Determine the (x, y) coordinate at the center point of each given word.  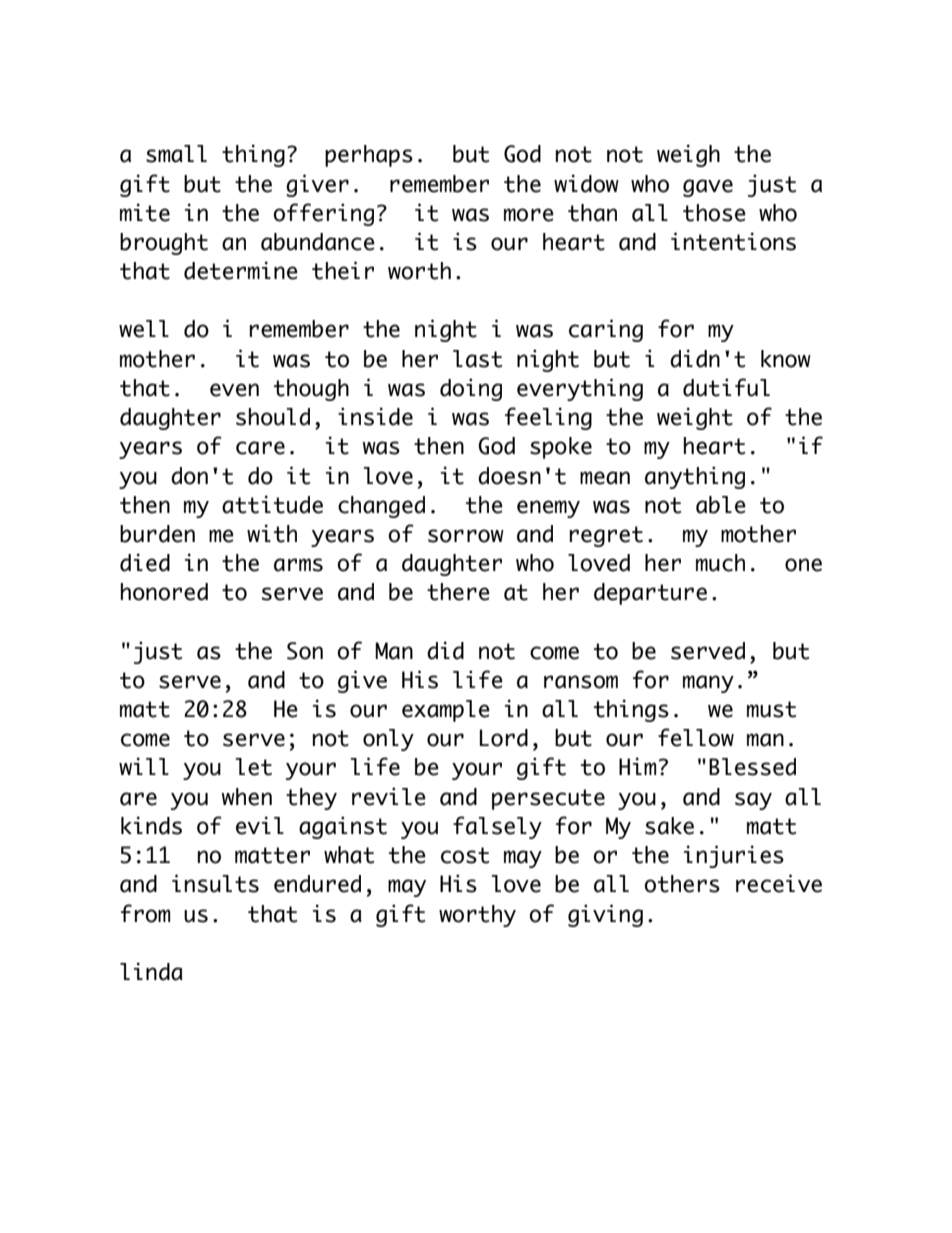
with (272, 533)
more (529, 215)
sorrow (466, 536)
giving (605, 915)
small (176, 154)
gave (708, 188)
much (720, 563)
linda (151, 971)
